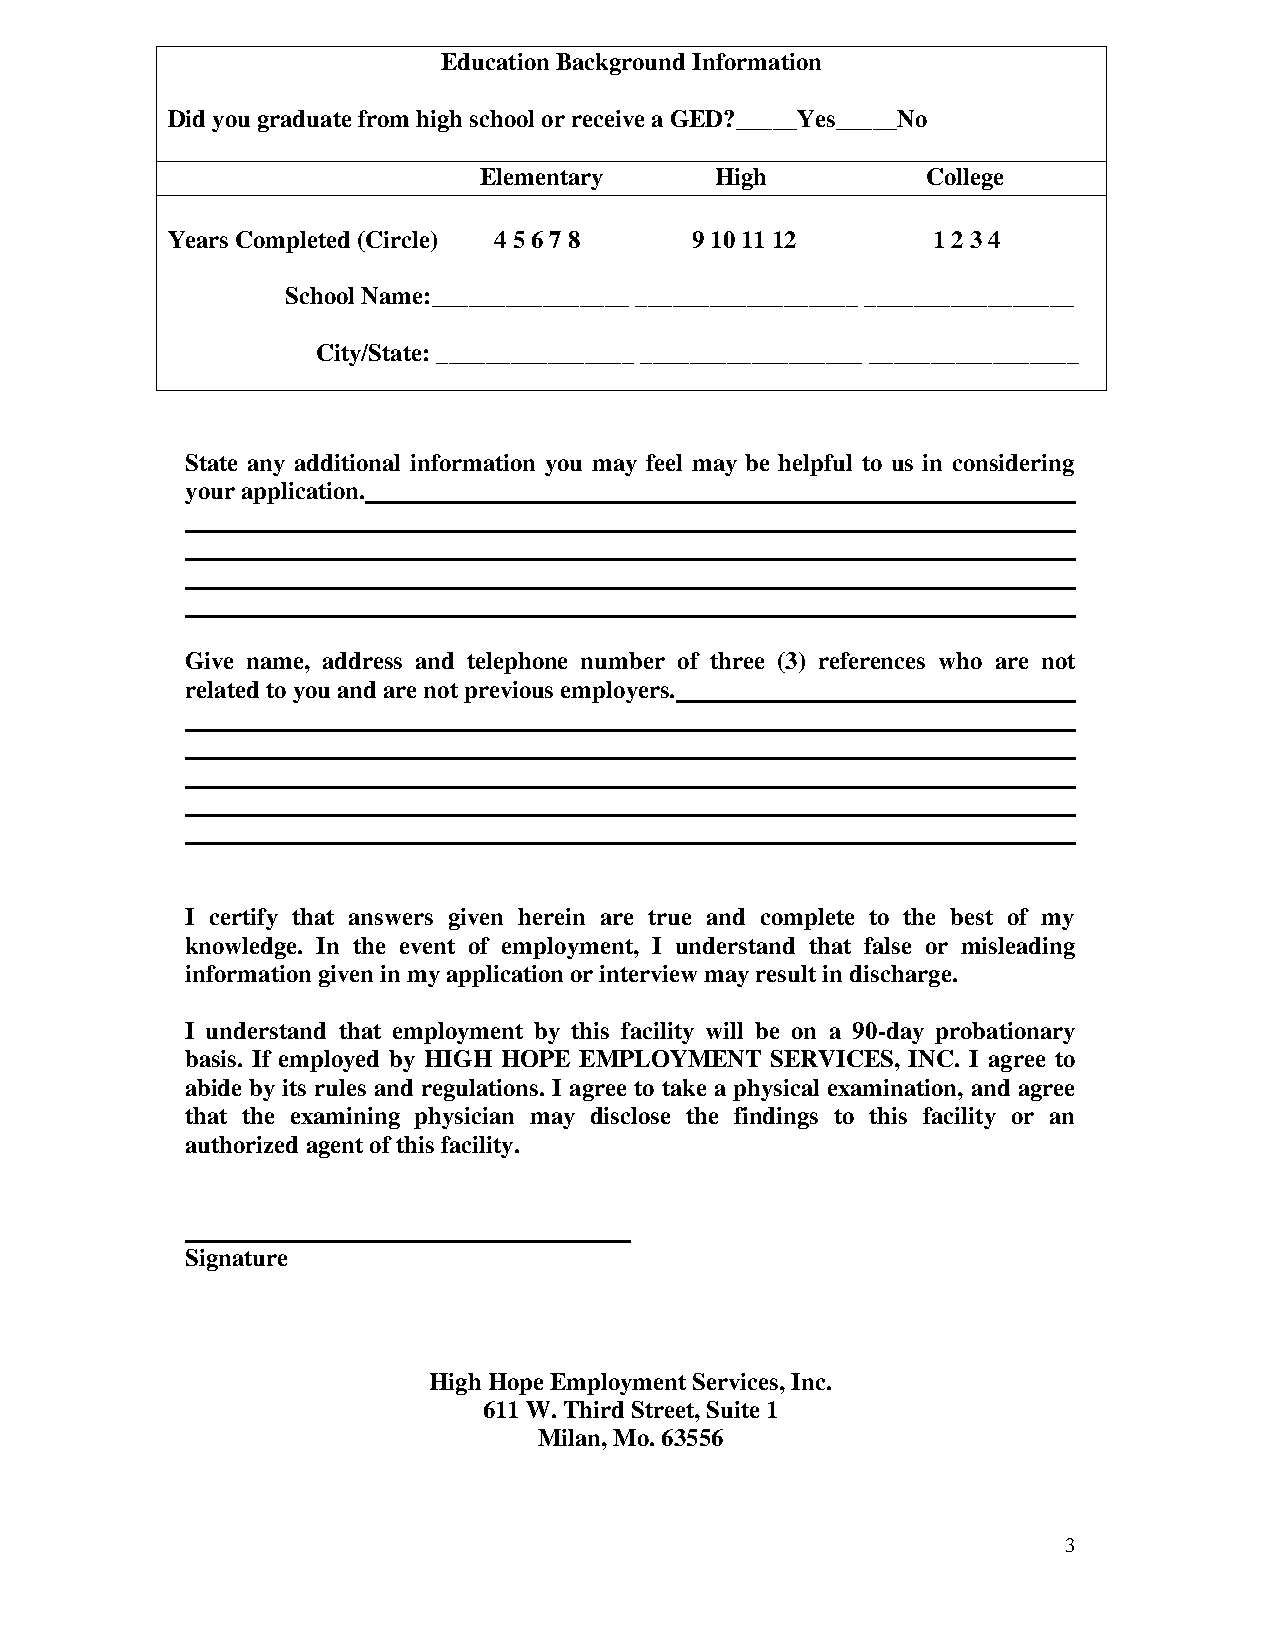 Image resolution: width=1261 pixels, height=1631 pixels. Describe the element at coordinates (304, 121) in the screenshot. I see `graduate` at that location.
